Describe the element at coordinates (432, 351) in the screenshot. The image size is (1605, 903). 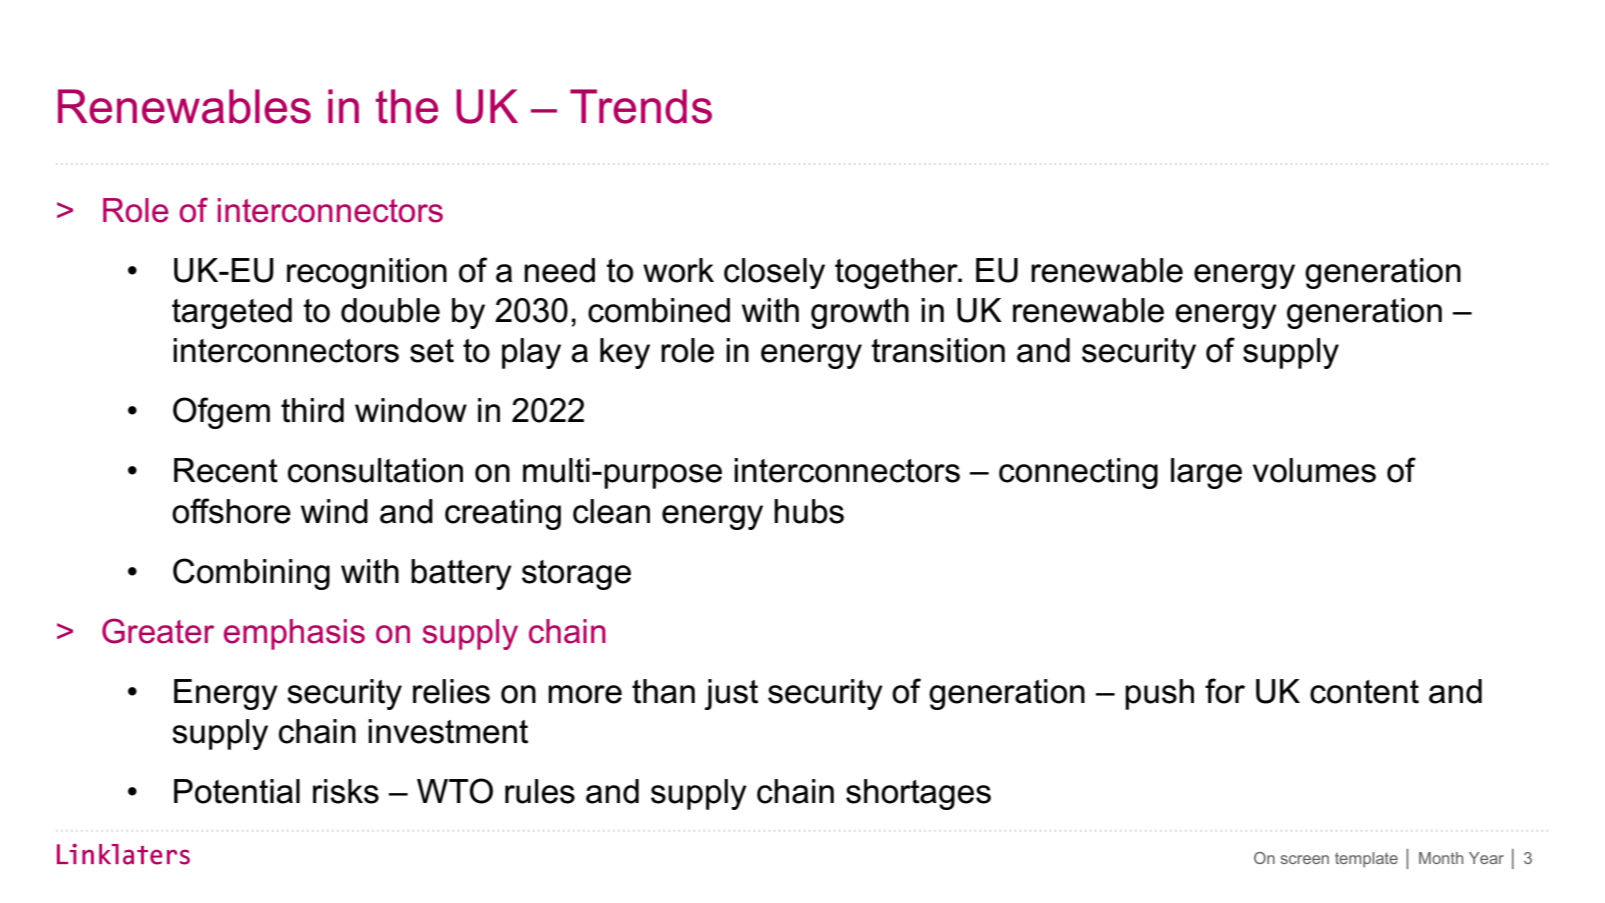
I see `set` at that location.
